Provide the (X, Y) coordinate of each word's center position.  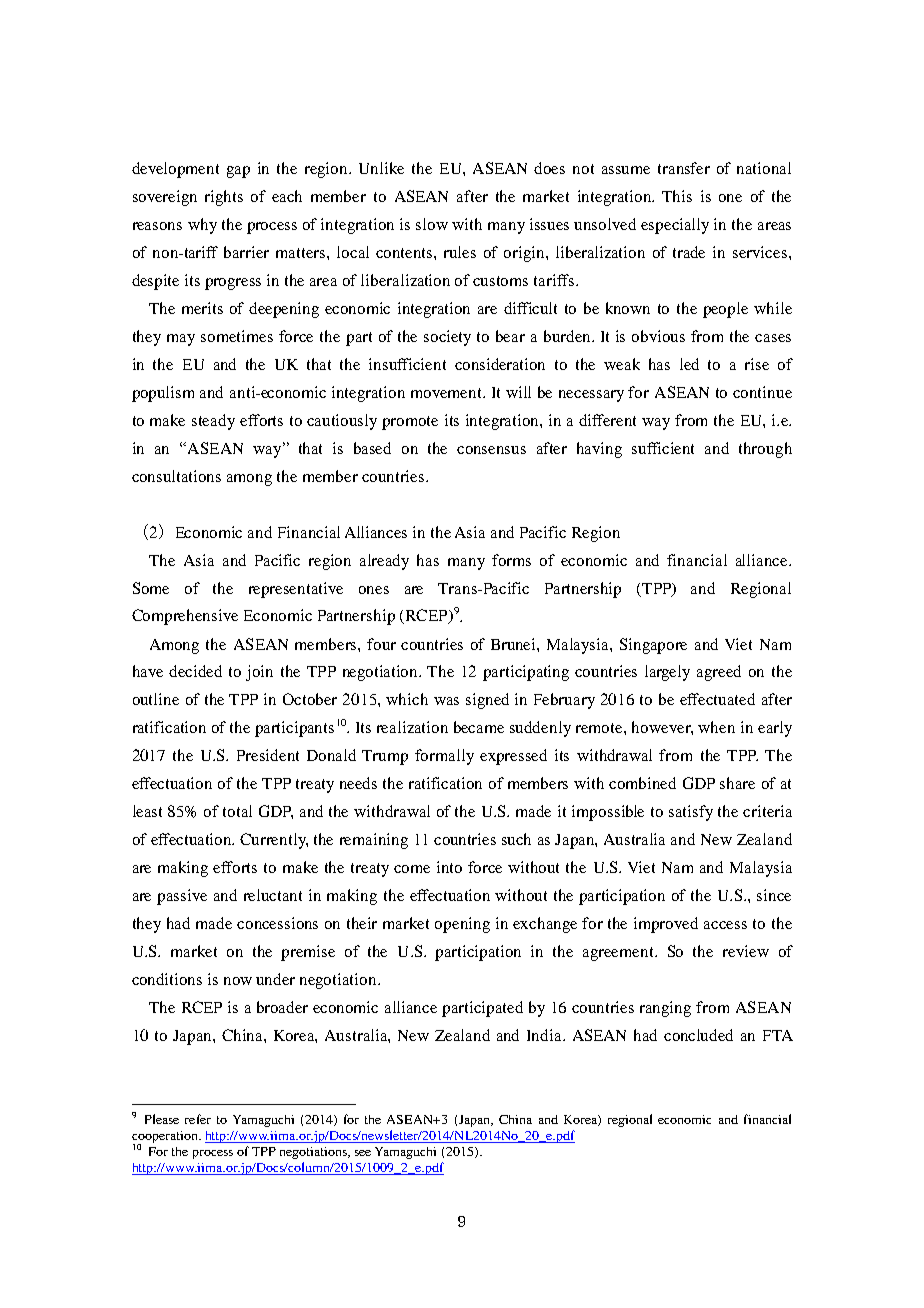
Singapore (653, 646)
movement (448, 393)
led (689, 364)
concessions (277, 923)
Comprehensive (185, 617)
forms (511, 560)
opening (462, 925)
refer (198, 1119)
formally (444, 757)
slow (432, 224)
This (677, 196)
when (716, 727)
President (268, 755)
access (725, 925)
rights (224, 198)
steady (213, 422)
